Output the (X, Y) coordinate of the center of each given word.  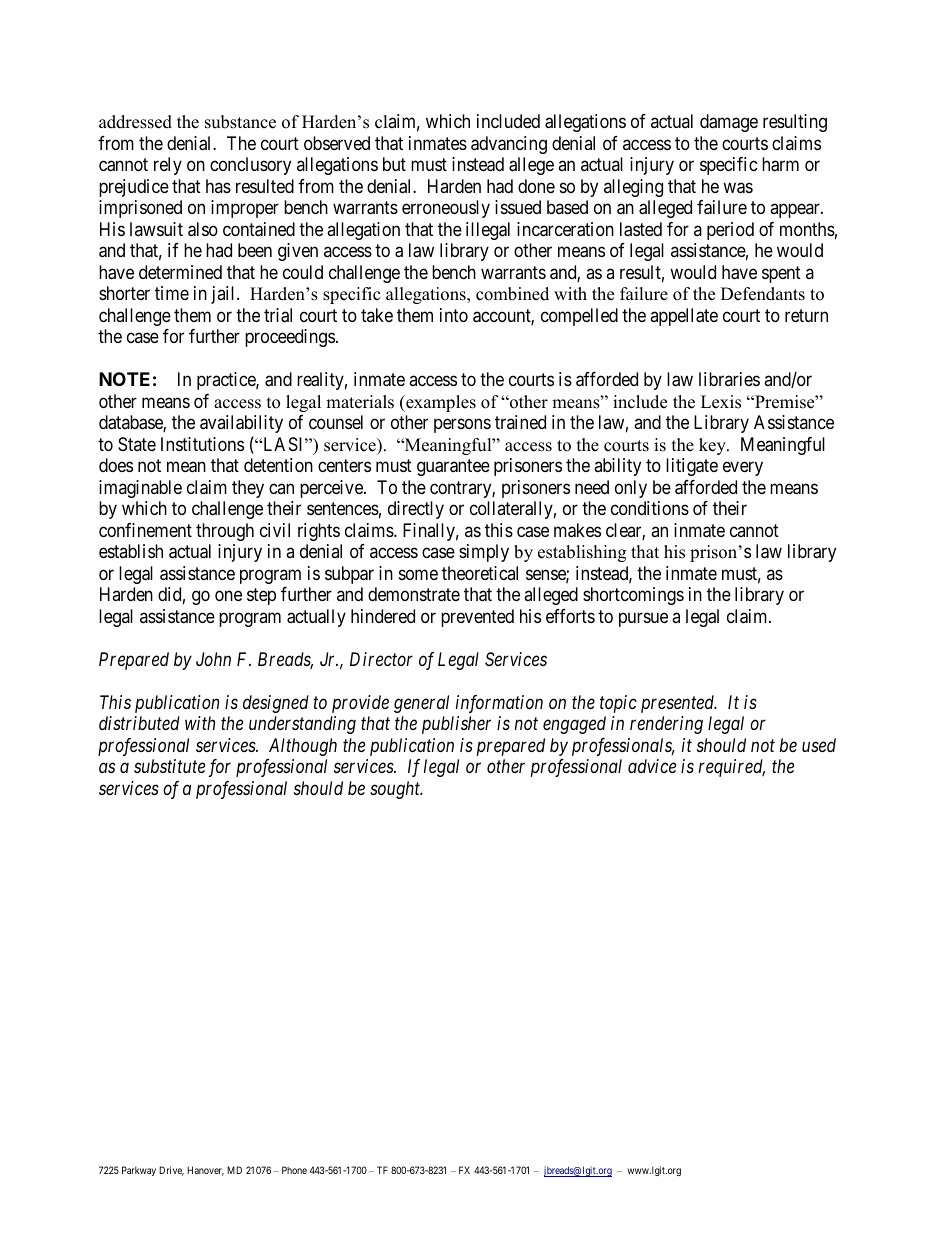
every (743, 469)
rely (168, 166)
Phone (294, 1170)
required (732, 768)
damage (729, 123)
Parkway (139, 1171)
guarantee (453, 467)
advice (652, 766)
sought (396, 790)
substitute (169, 766)
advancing (509, 145)
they (248, 489)
